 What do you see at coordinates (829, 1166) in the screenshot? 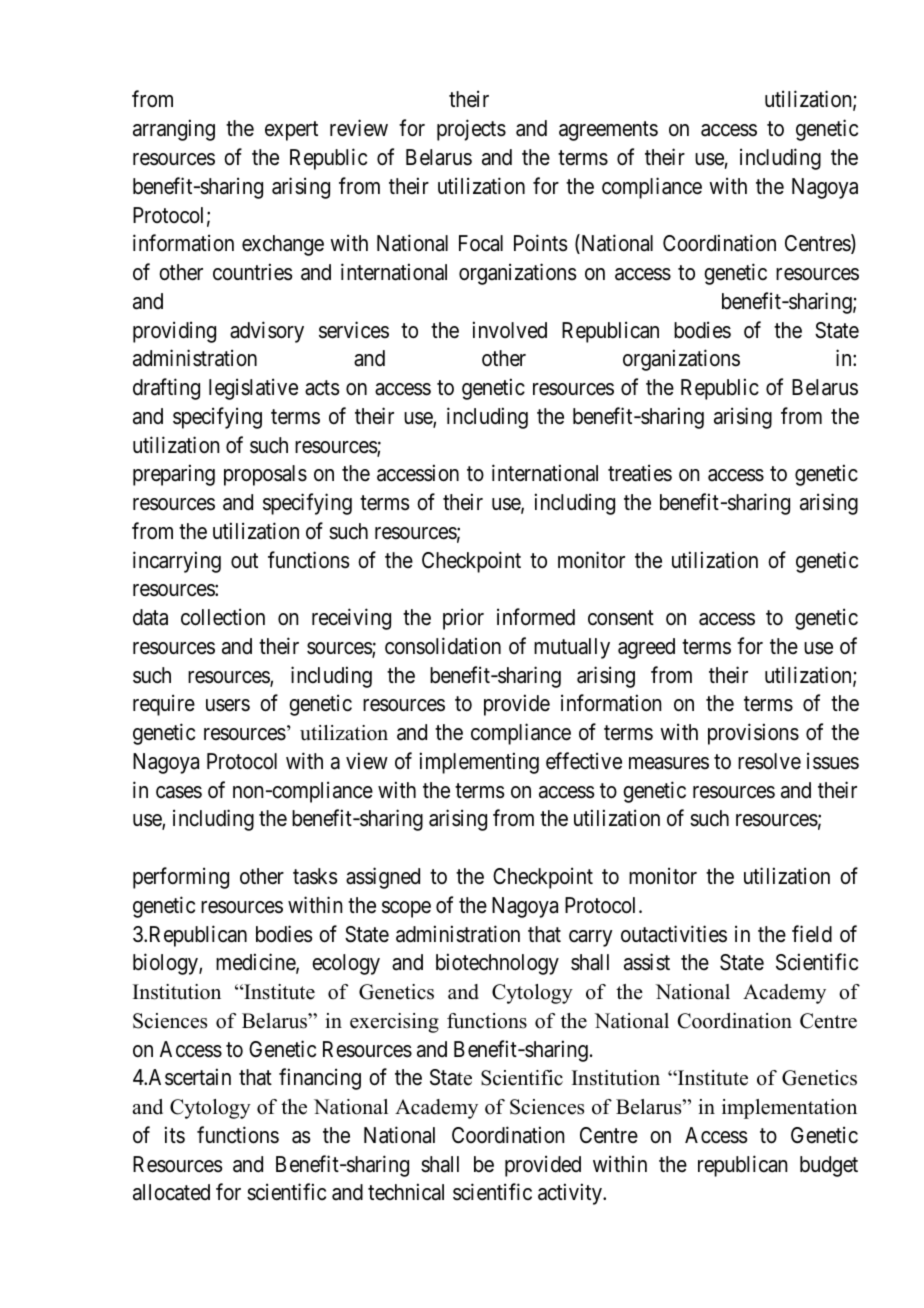
I see `budget` at bounding box center [829, 1166].
